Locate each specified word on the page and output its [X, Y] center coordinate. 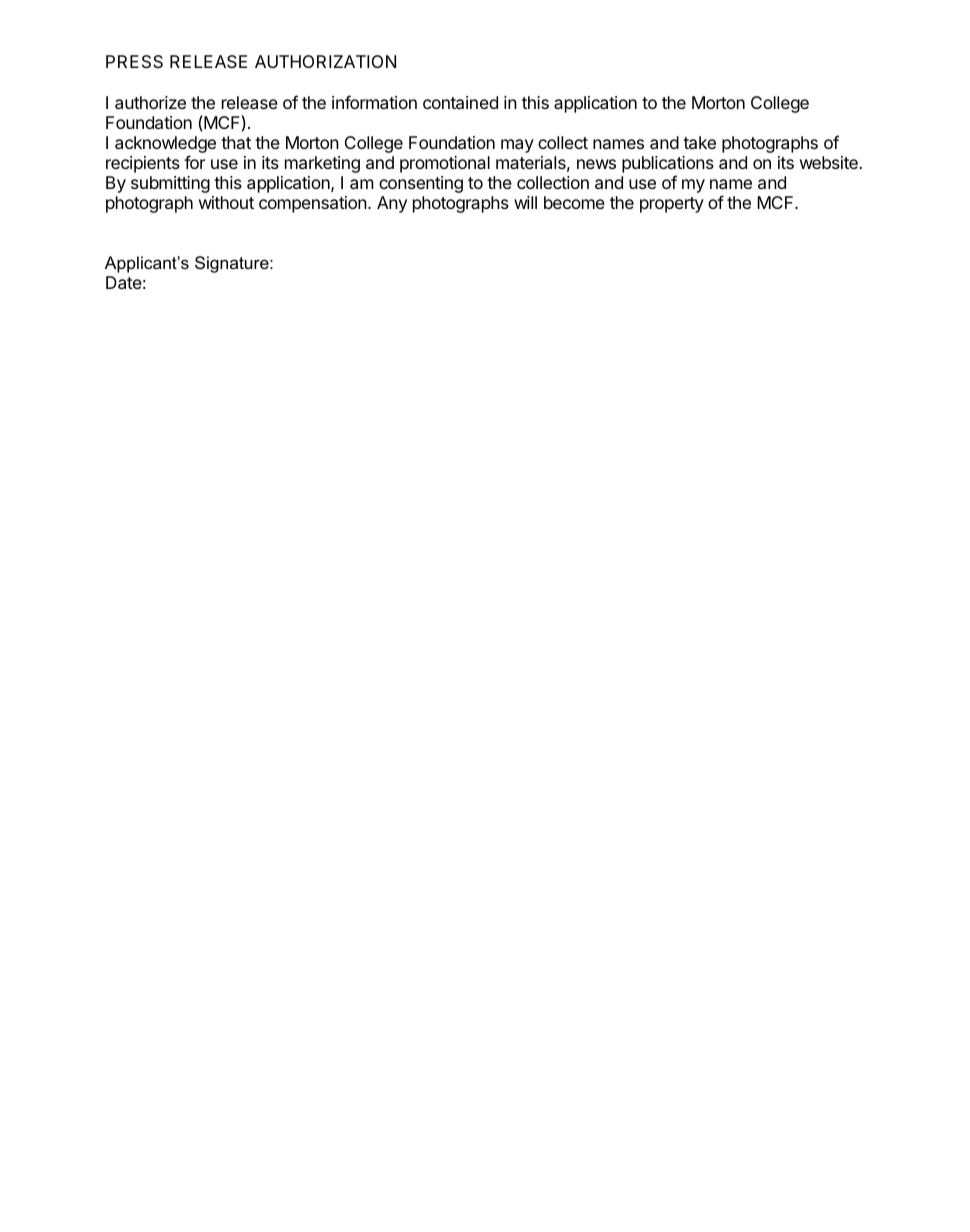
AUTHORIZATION [325, 61]
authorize [150, 102]
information [374, 102]
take [699, 142]
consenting [421, 184]
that [236, 142]
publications [668, 164]
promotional [445, 164]
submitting [170, 184]
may [517, 146]
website [830, 162]
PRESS [134, 61]
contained [460, 102]
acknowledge [165, 146]
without [226, 202]
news [596, 164]
